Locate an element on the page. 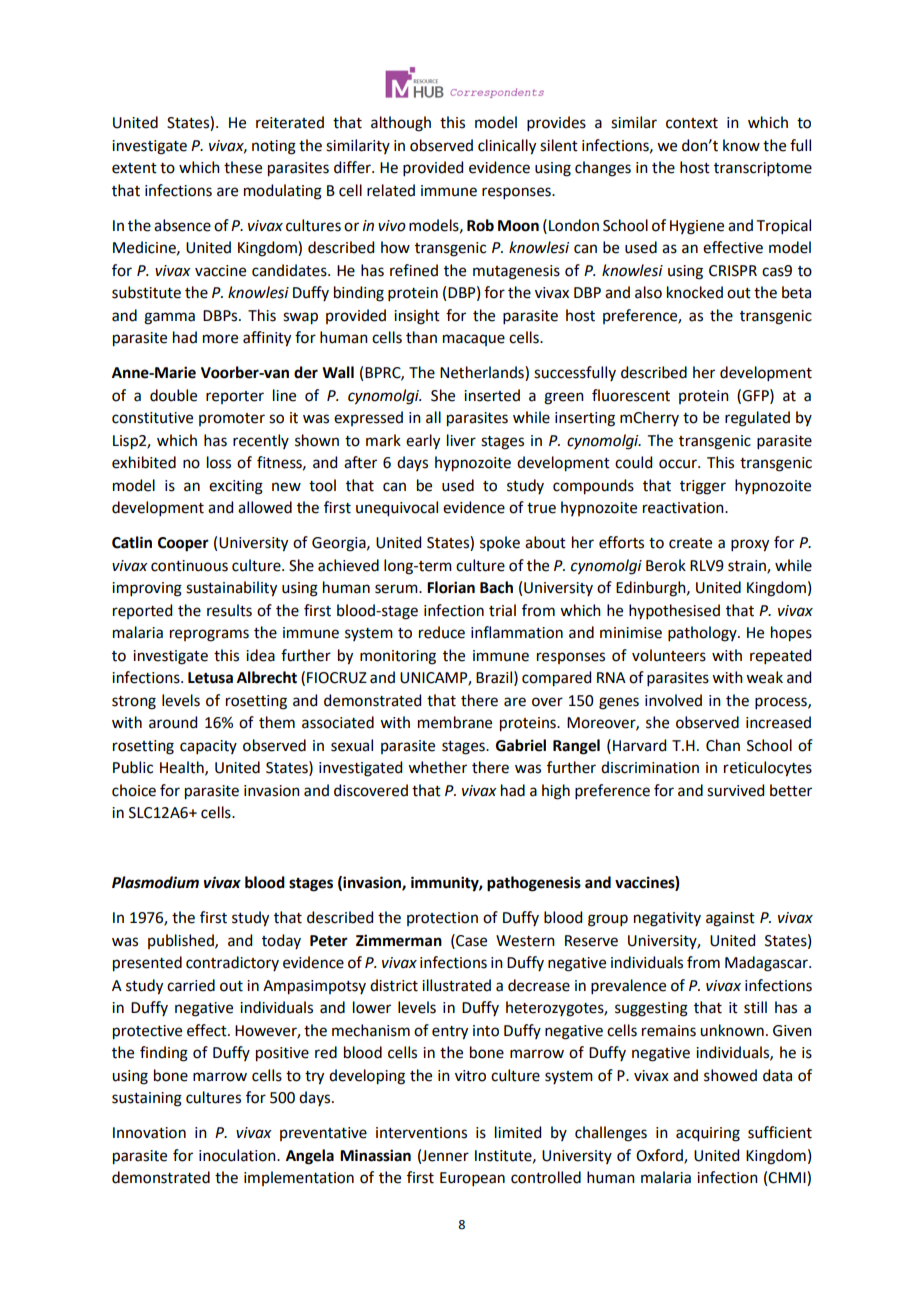  inoculation is located at coordinates (238, 1155).
